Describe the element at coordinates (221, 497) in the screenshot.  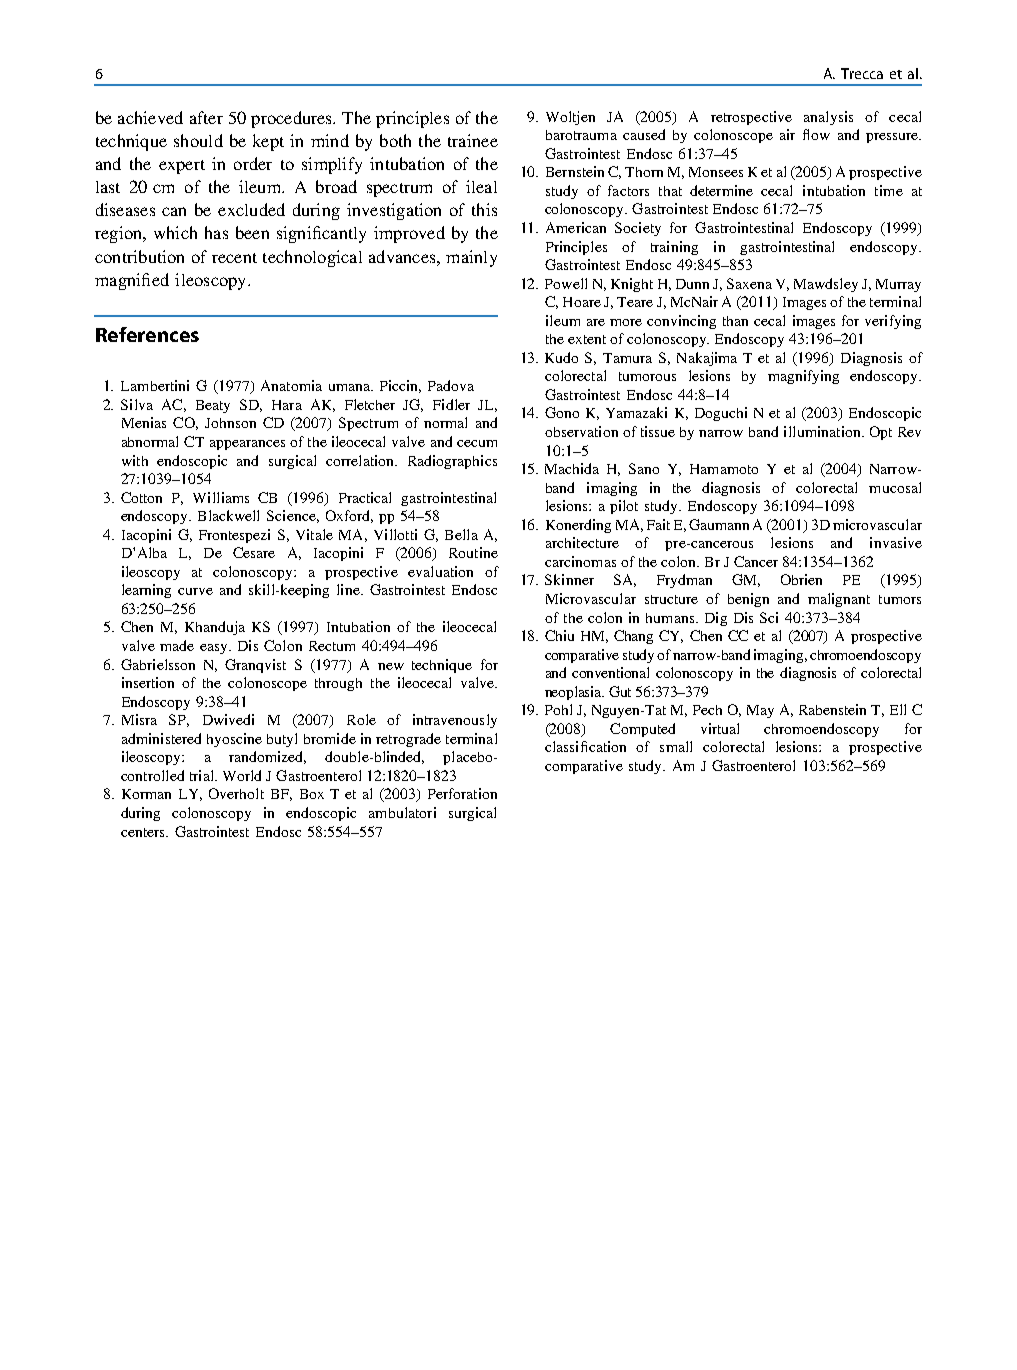
I see `Williams` at that location.
